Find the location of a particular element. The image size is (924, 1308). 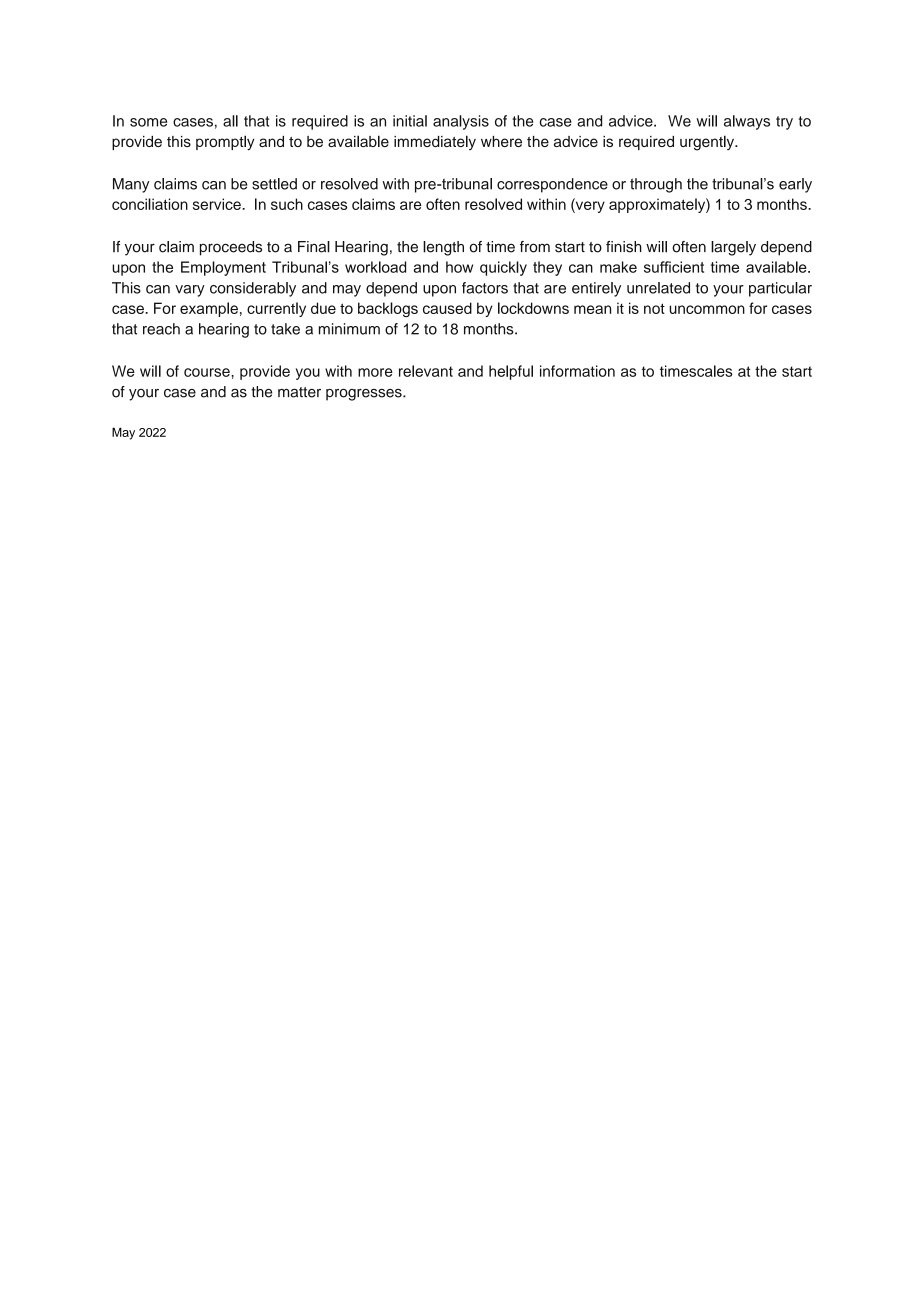

analysis is located at coordinates (461, 122).
